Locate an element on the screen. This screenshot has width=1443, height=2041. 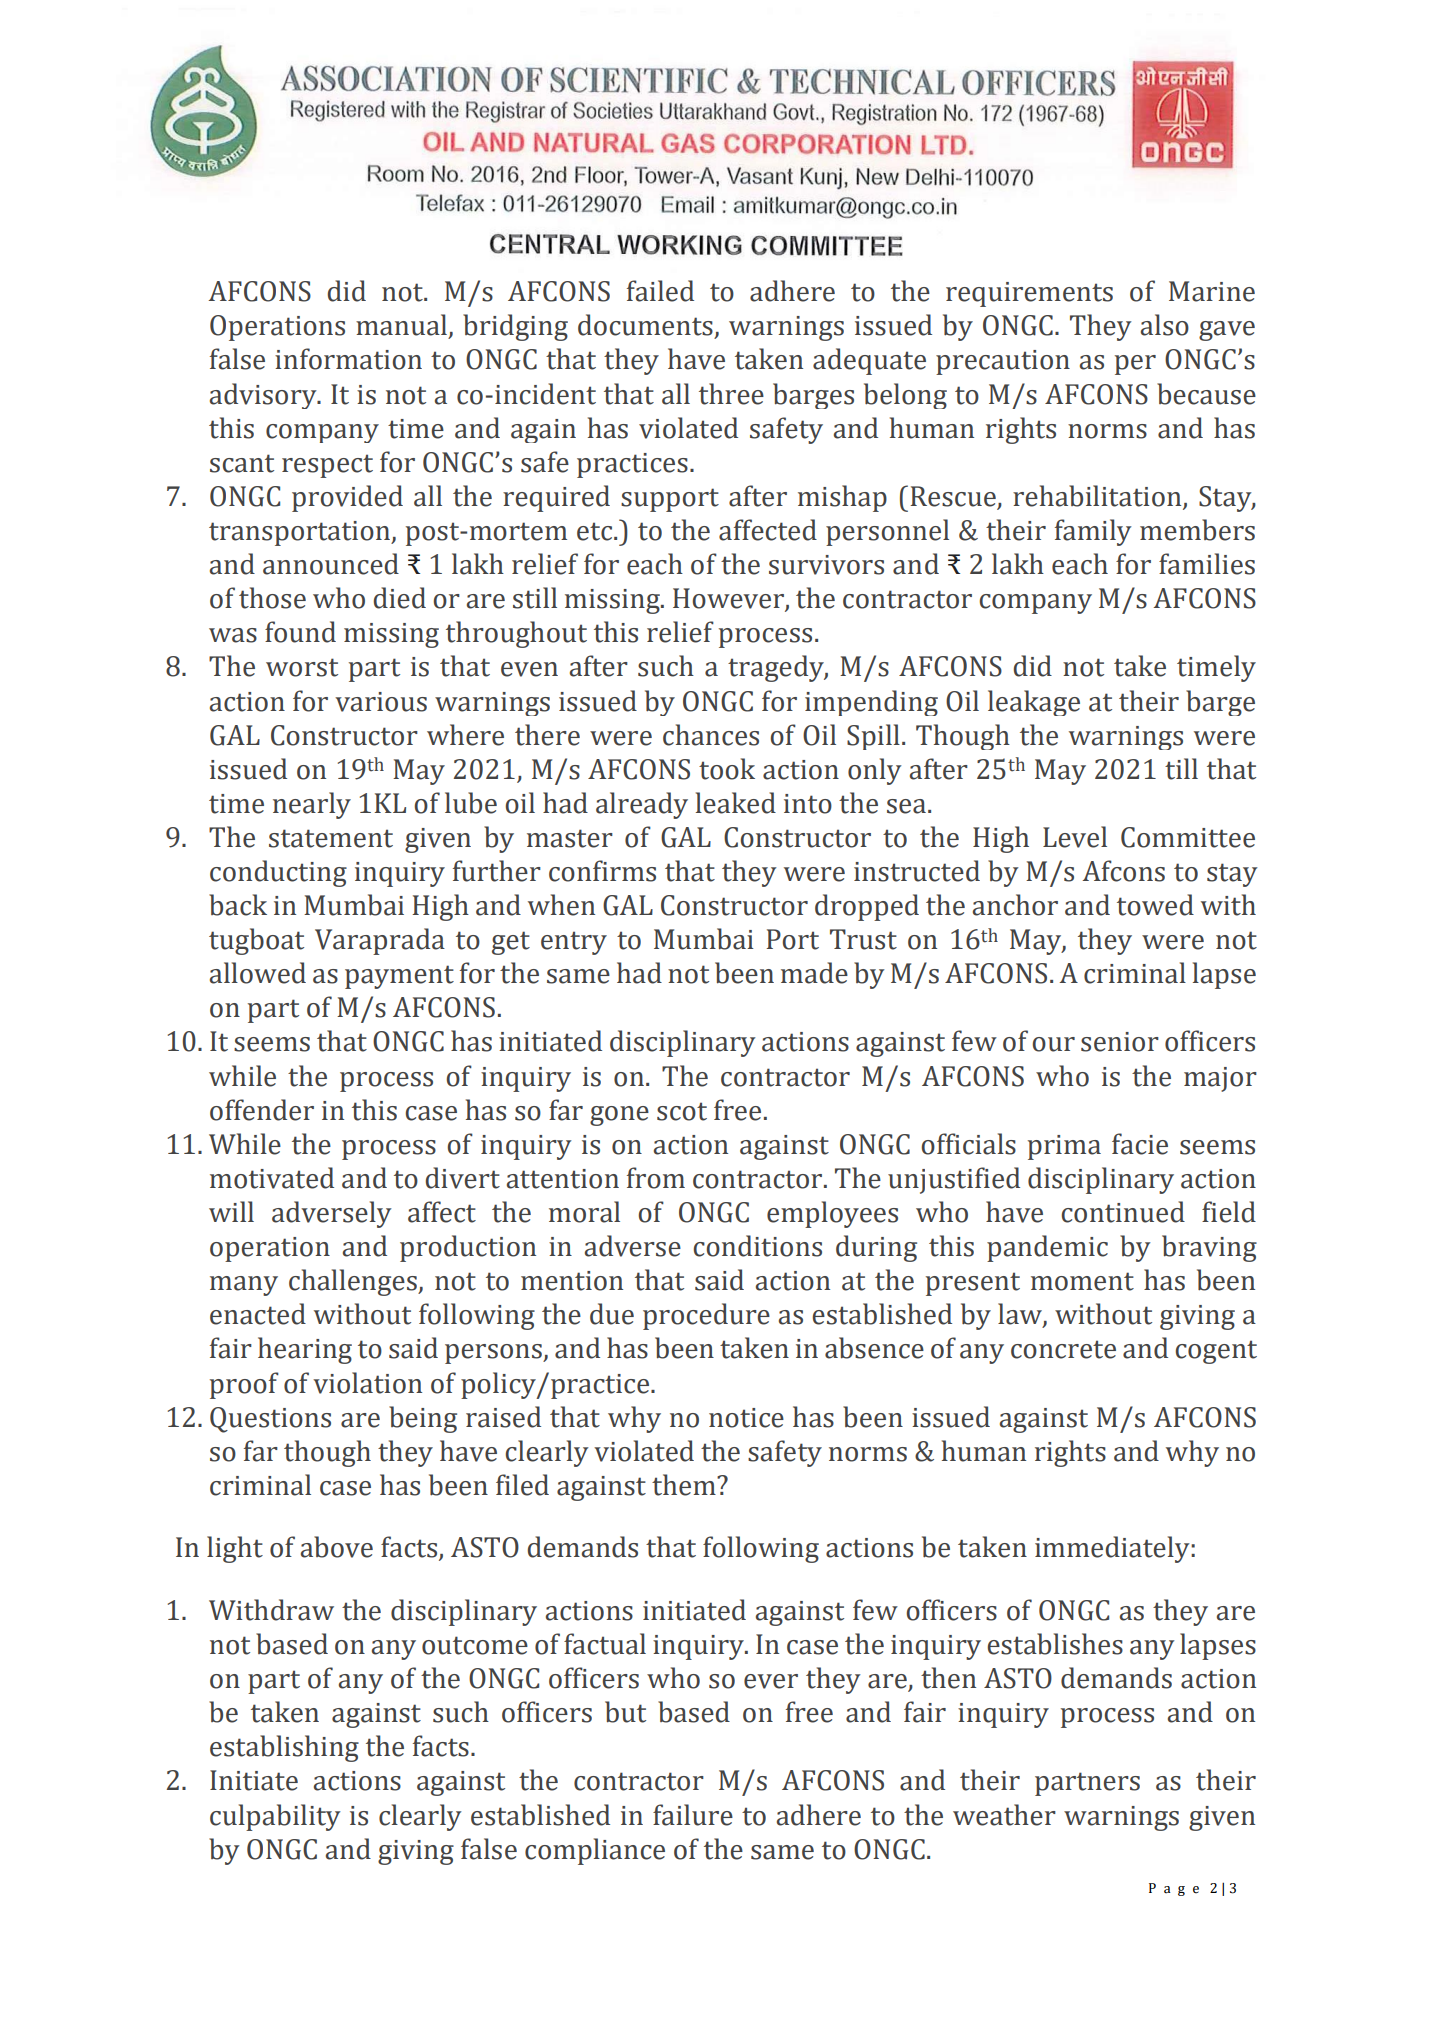
above is located at coordinates (337, 1547).
